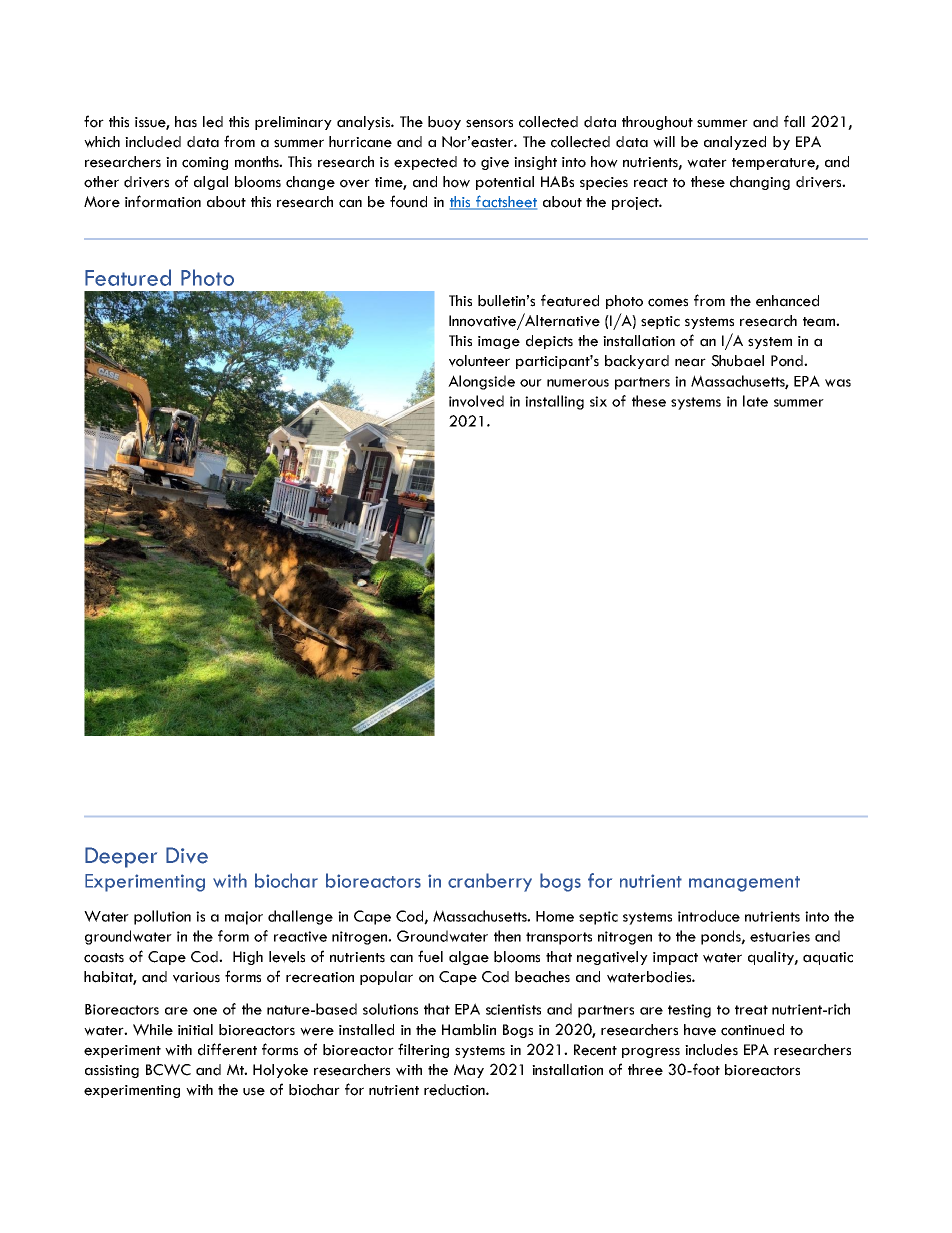  Describe the element at coordinates (187, 855) in the screenshot. I see `Dive` at that location.
